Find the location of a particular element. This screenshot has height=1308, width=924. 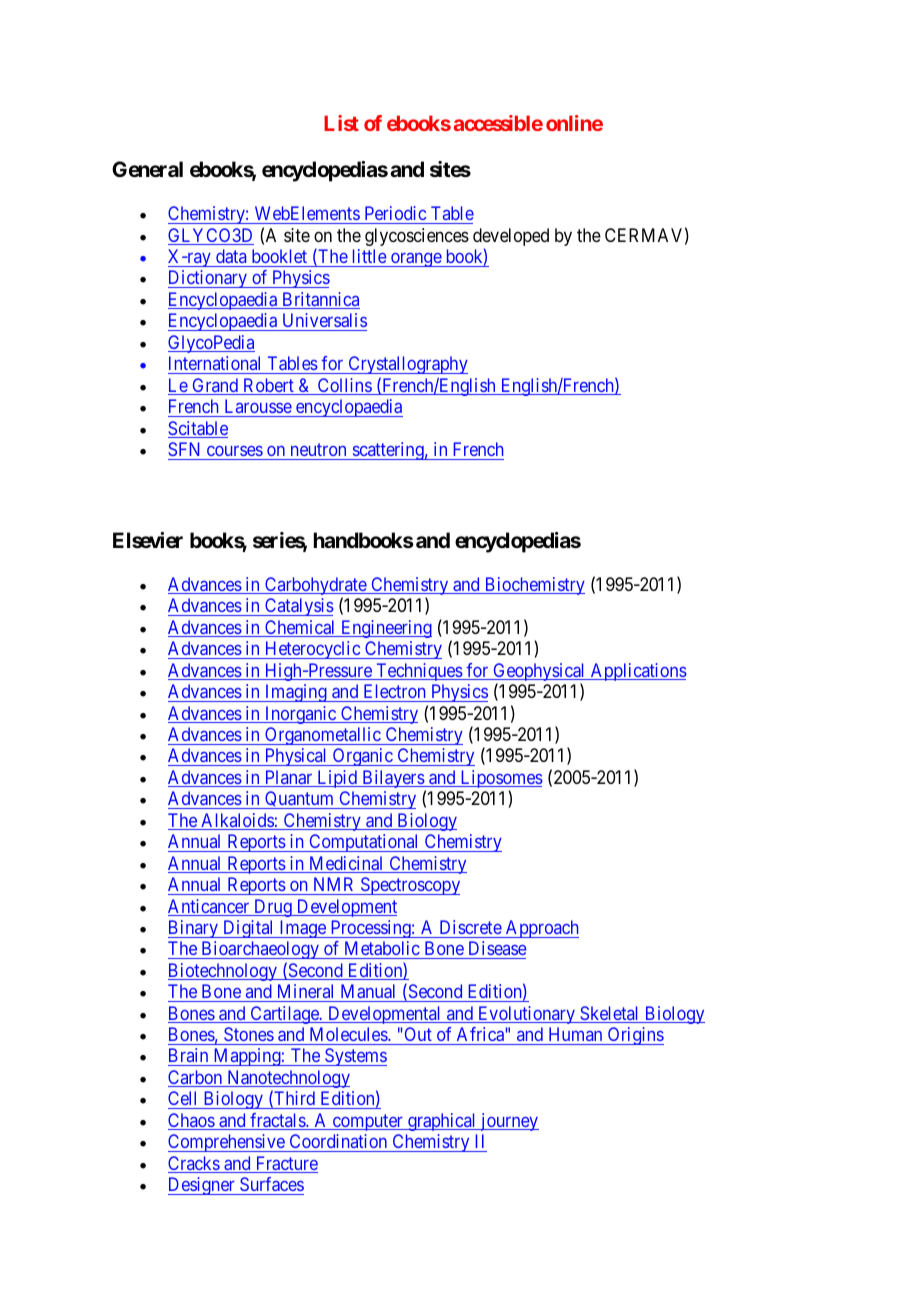

Applications is located at coordinates (637, 672).
